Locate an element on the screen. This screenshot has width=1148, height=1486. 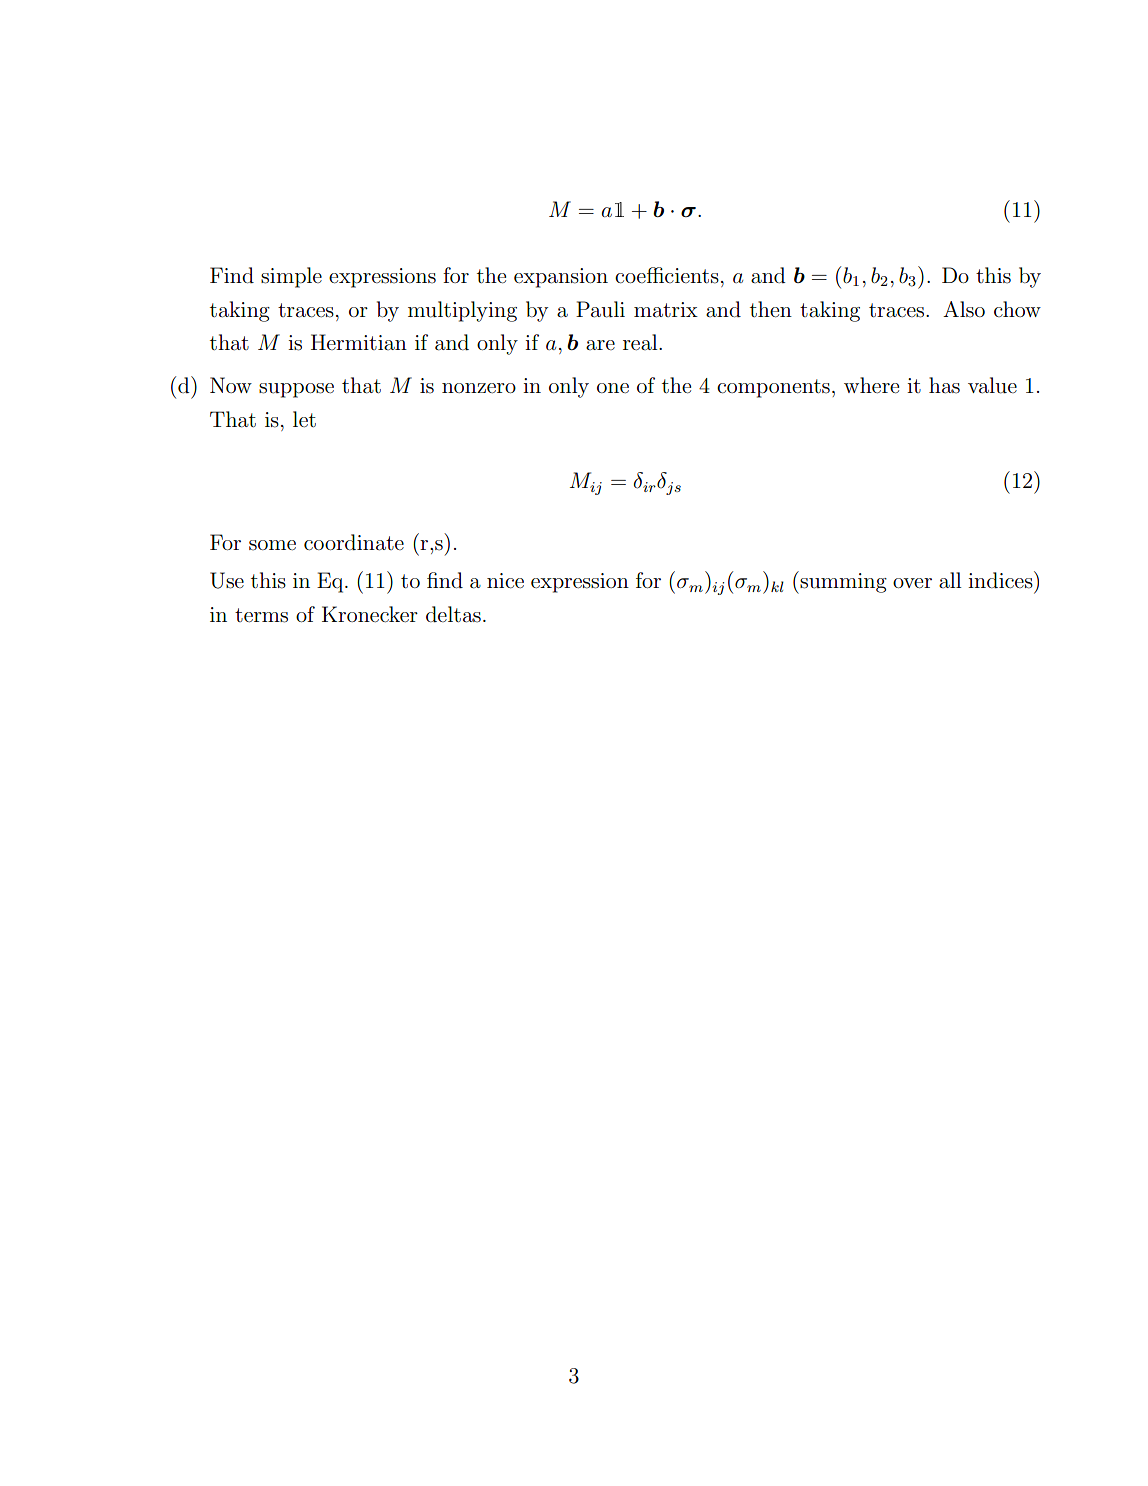
let is located at coordinates (304, 419).
